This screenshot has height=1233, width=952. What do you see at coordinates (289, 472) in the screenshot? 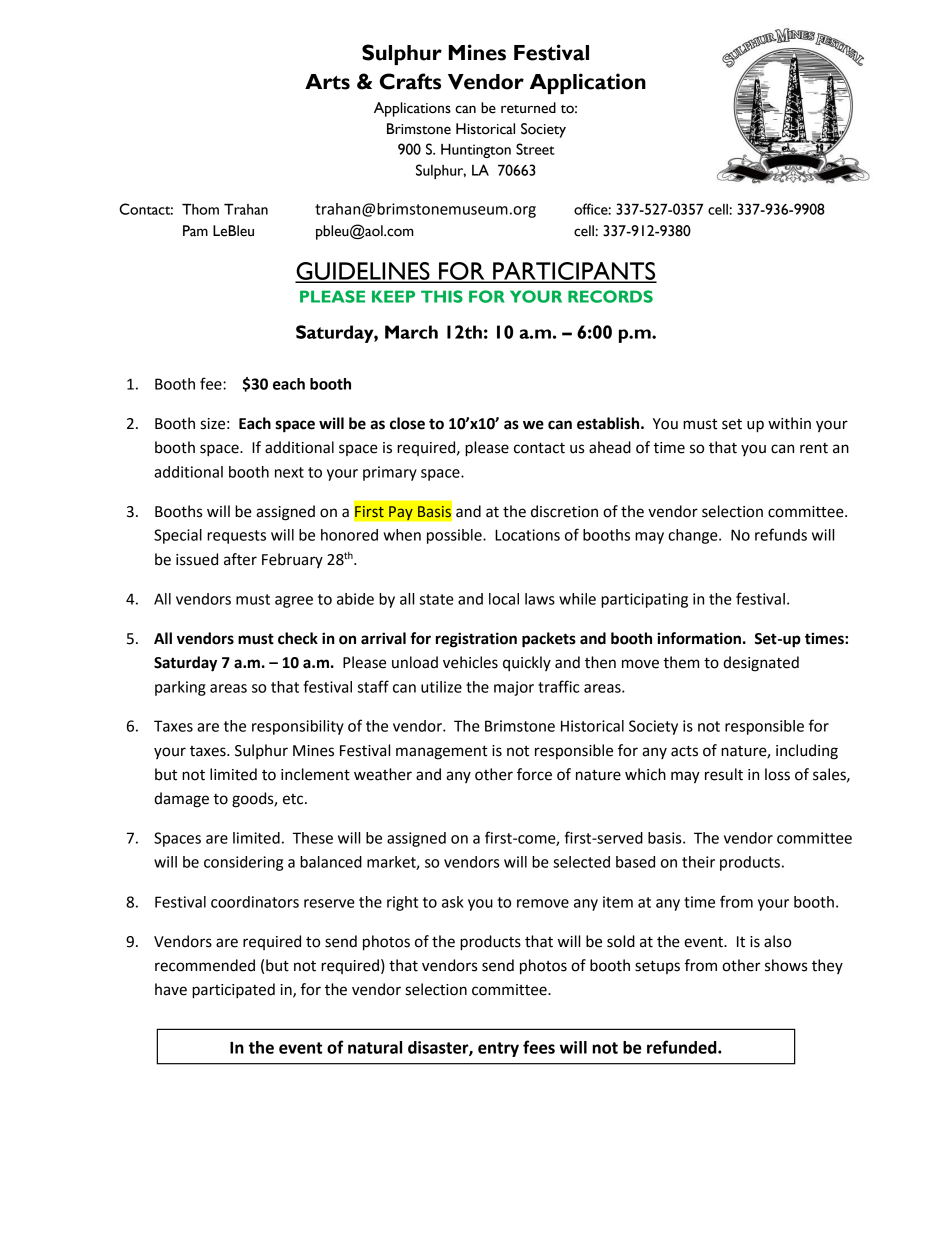
I see `next` at bounding box center [289, 472].
